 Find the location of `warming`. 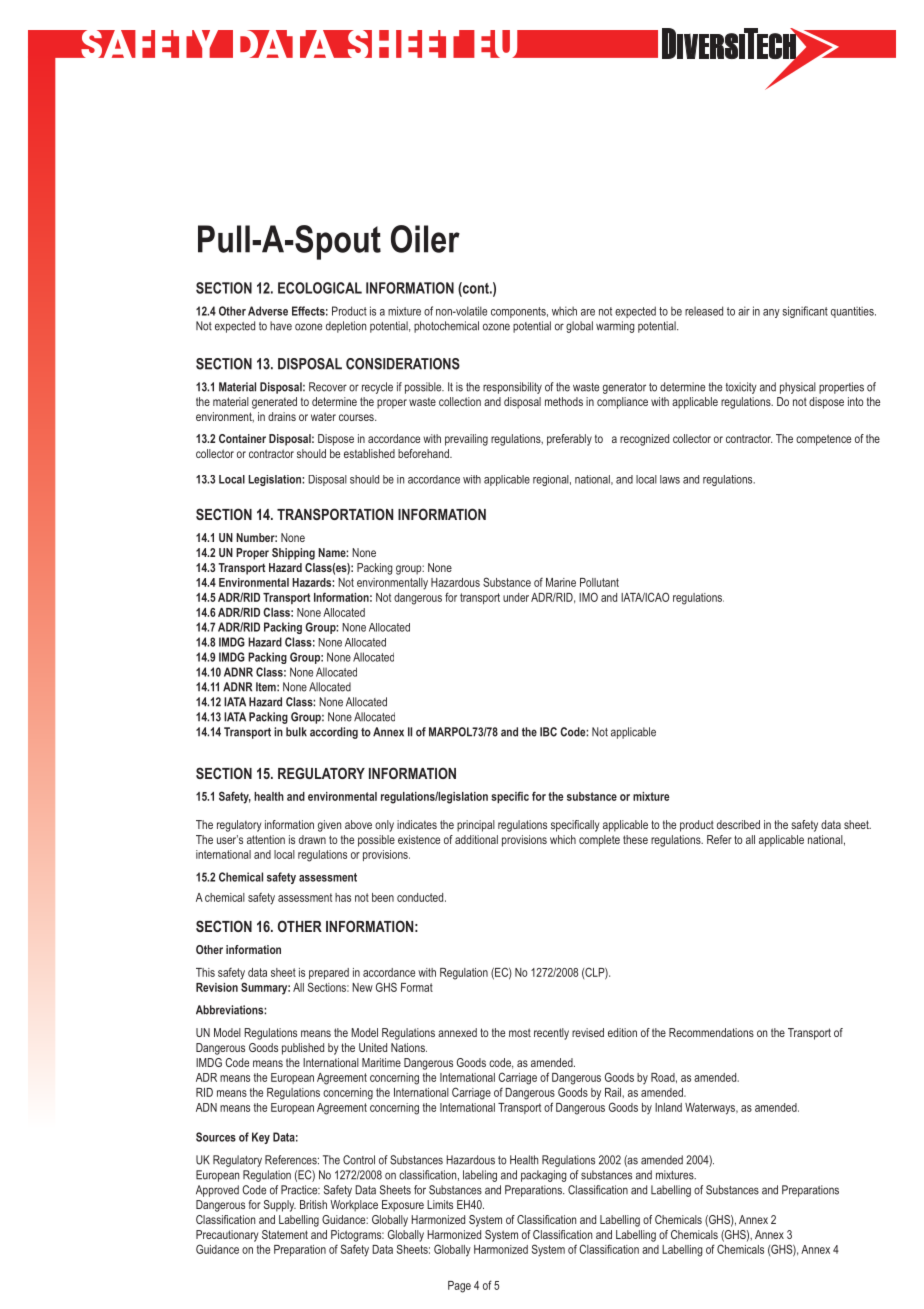

warming is located at coordinates (615, 327).
